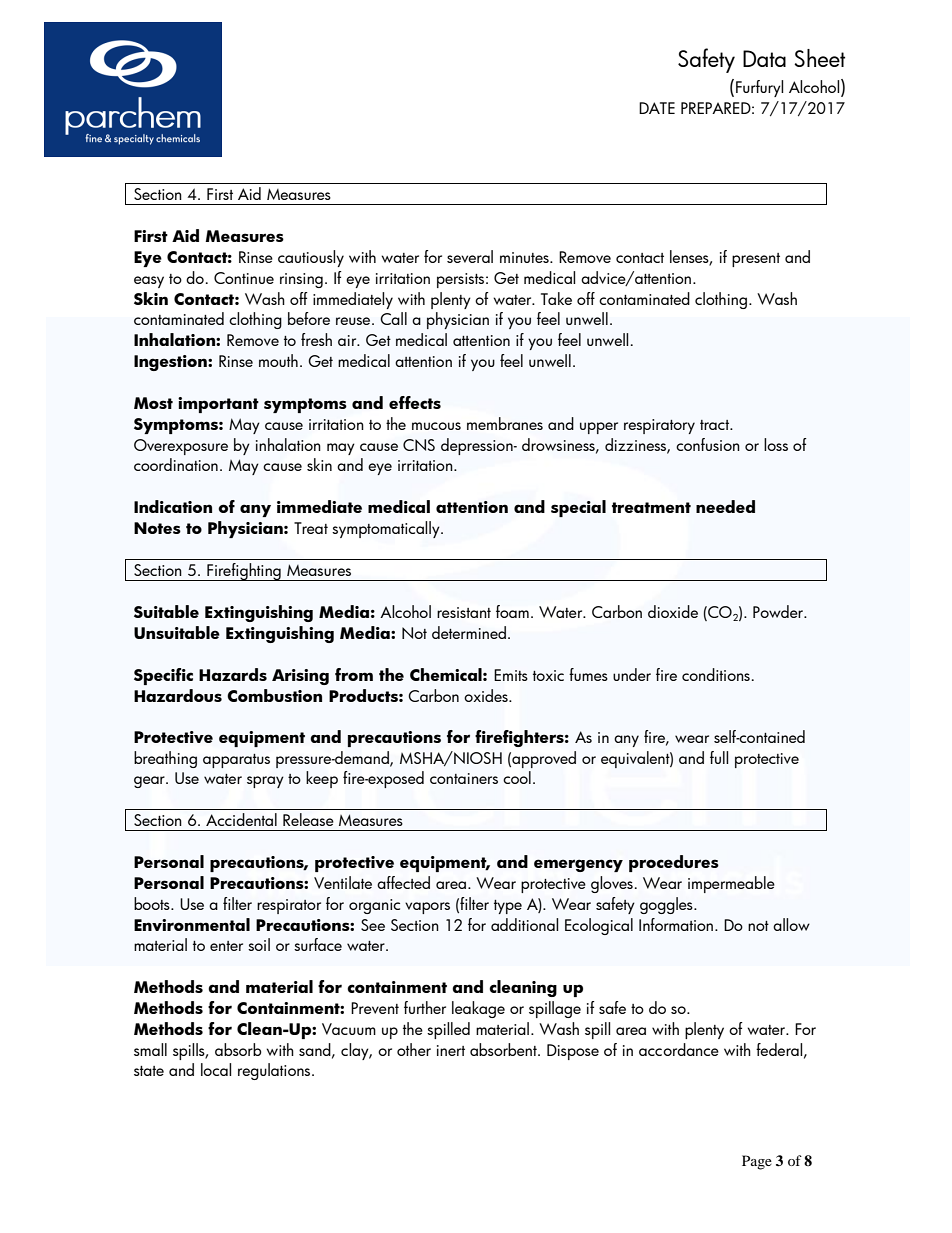 The width and height of the screenshot is (952, 1233). Describe the element at coordinates (311, 258) in the screenshot. I see `cautiously` at that location.
